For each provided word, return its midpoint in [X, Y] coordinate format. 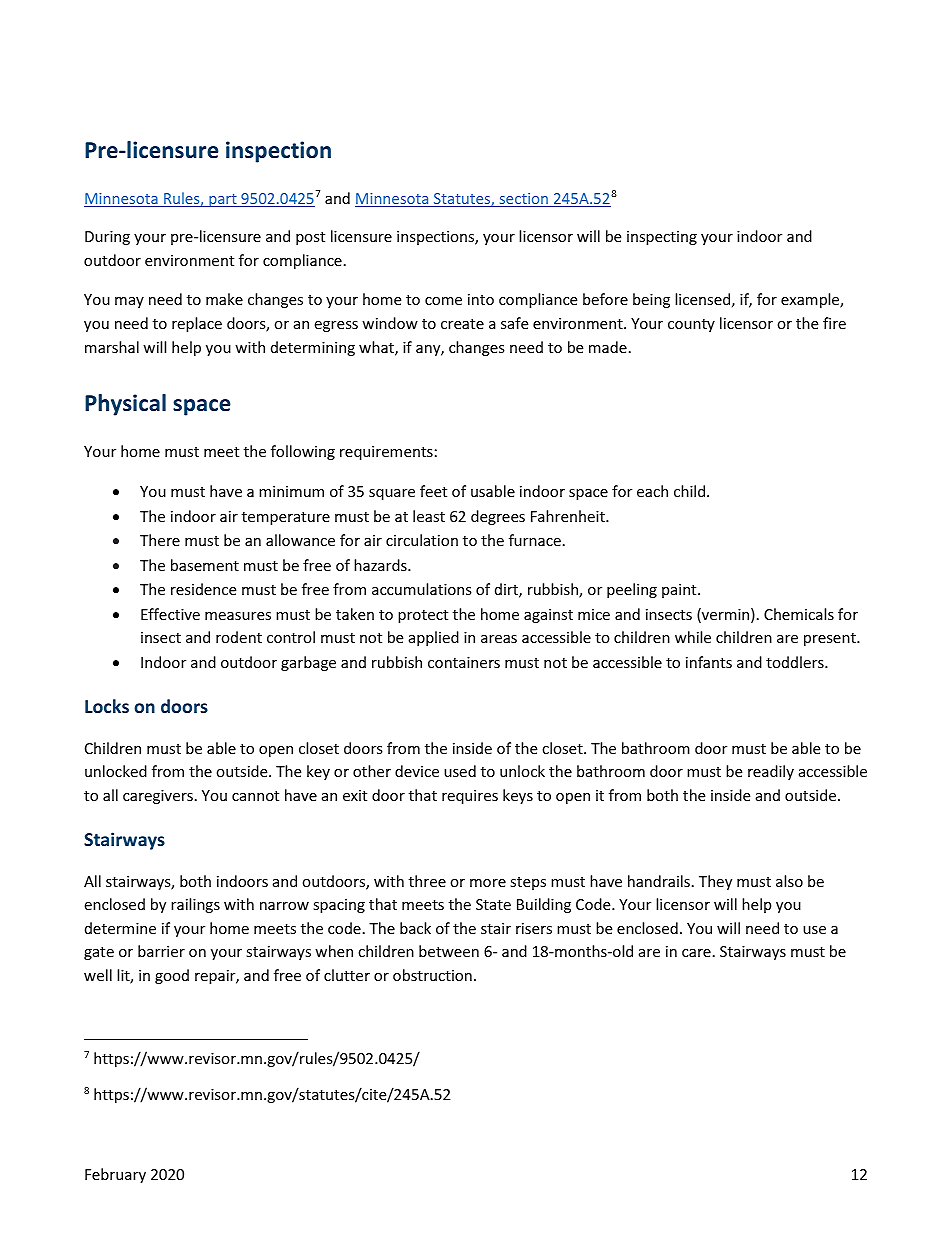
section [523, 200]
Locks [107, 706]
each [652, 491]
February [115, 1175]
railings [195, 905]
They [715, 882]
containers [464, 662]
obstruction [432, 975]
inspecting [662, 238]
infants [709, 662]
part [223, 200]
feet [433, 491]
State [493, 904]
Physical [125, 405]
